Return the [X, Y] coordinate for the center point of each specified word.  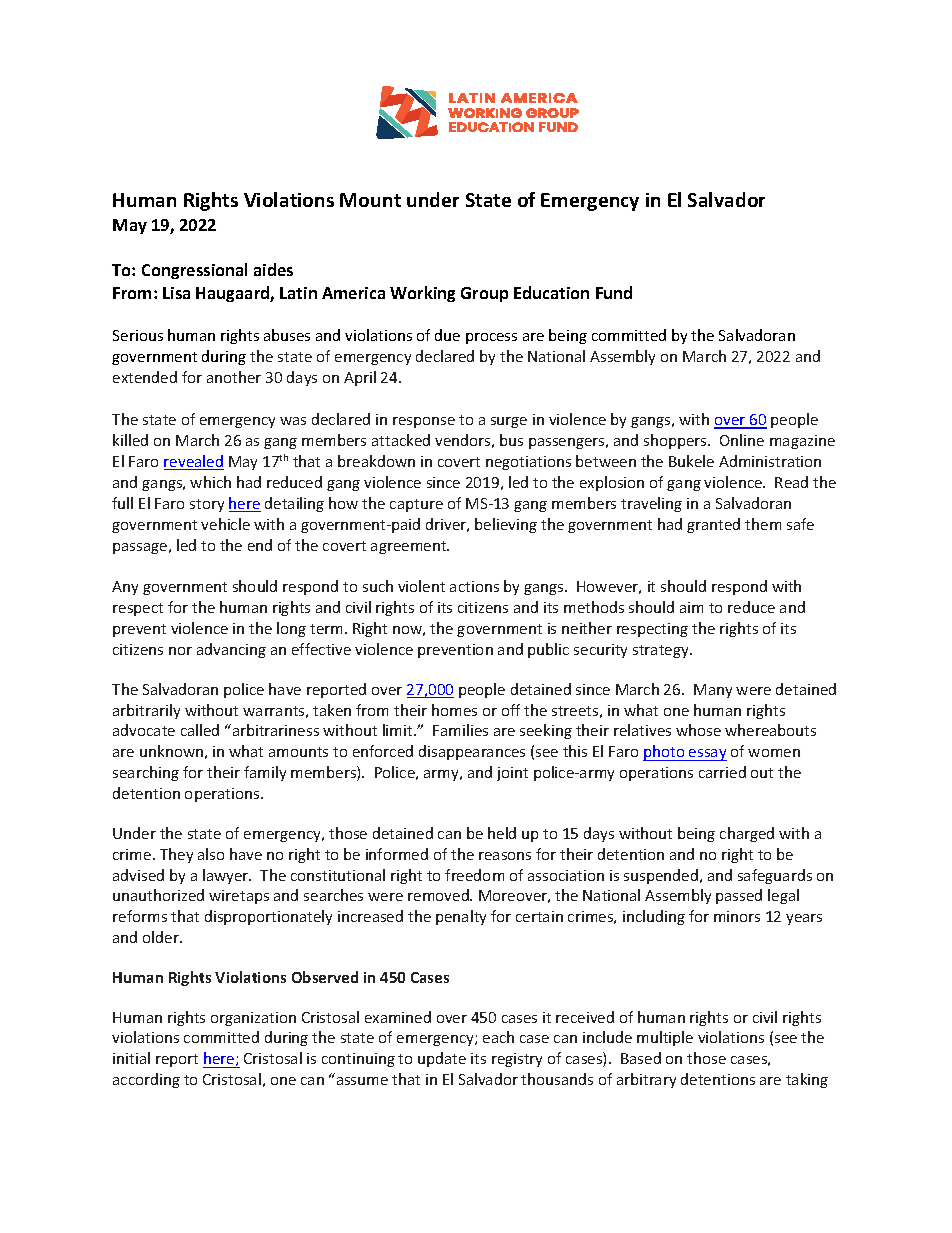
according [146, 1080]
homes [454, 710]
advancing [231, 650]
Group [484, 294]
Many [713, 691]
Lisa [176, 293]
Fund [614, 292]
